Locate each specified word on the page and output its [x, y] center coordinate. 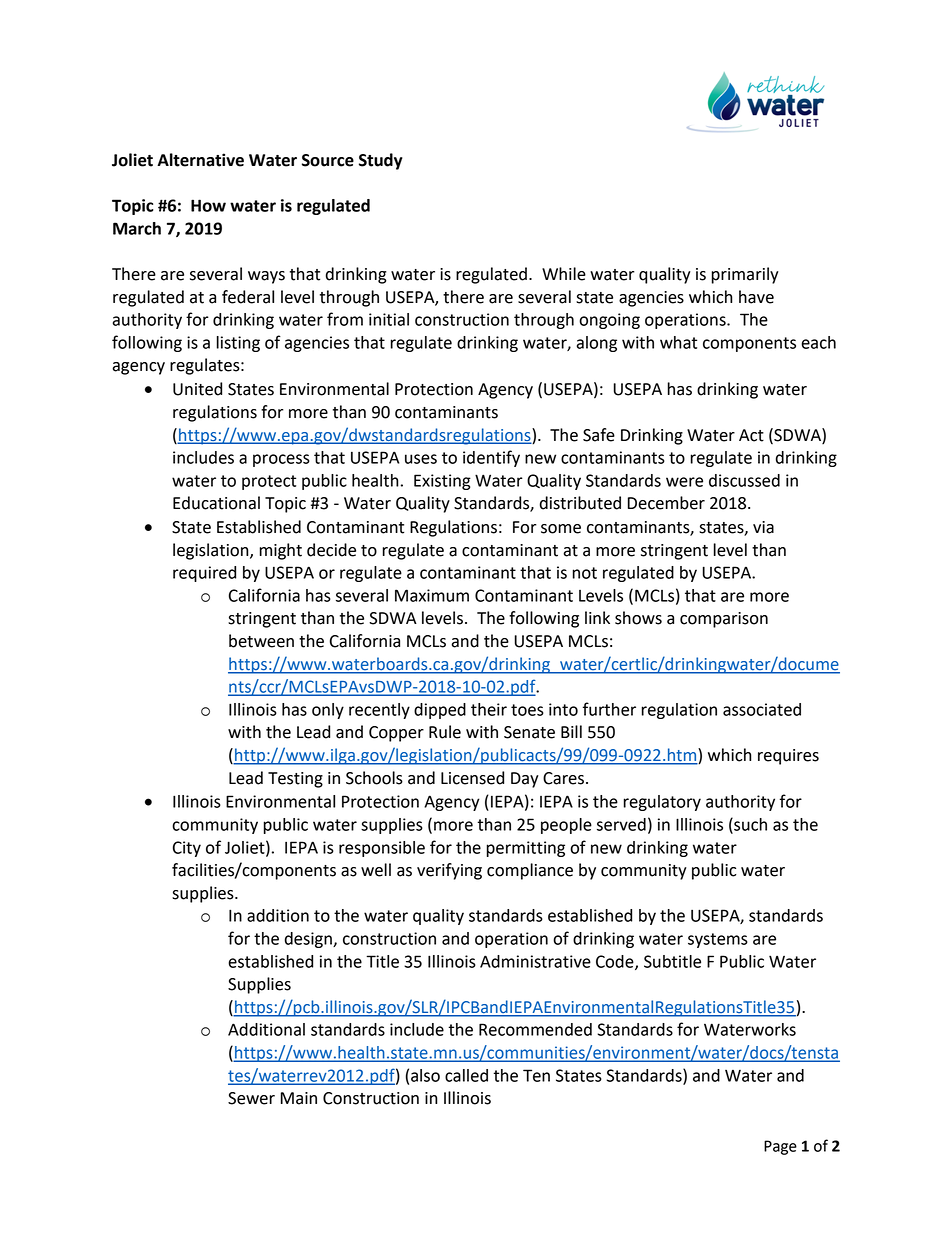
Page [780, 1147]
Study [381, 161]
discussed [744, 480]
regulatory [662, 803]
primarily [745, 275]
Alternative [200, 160]
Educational [216, 503]
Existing [442, 482]
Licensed [472, 778]
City [187, 849]
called [466, 1075]
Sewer [251, 1098]
